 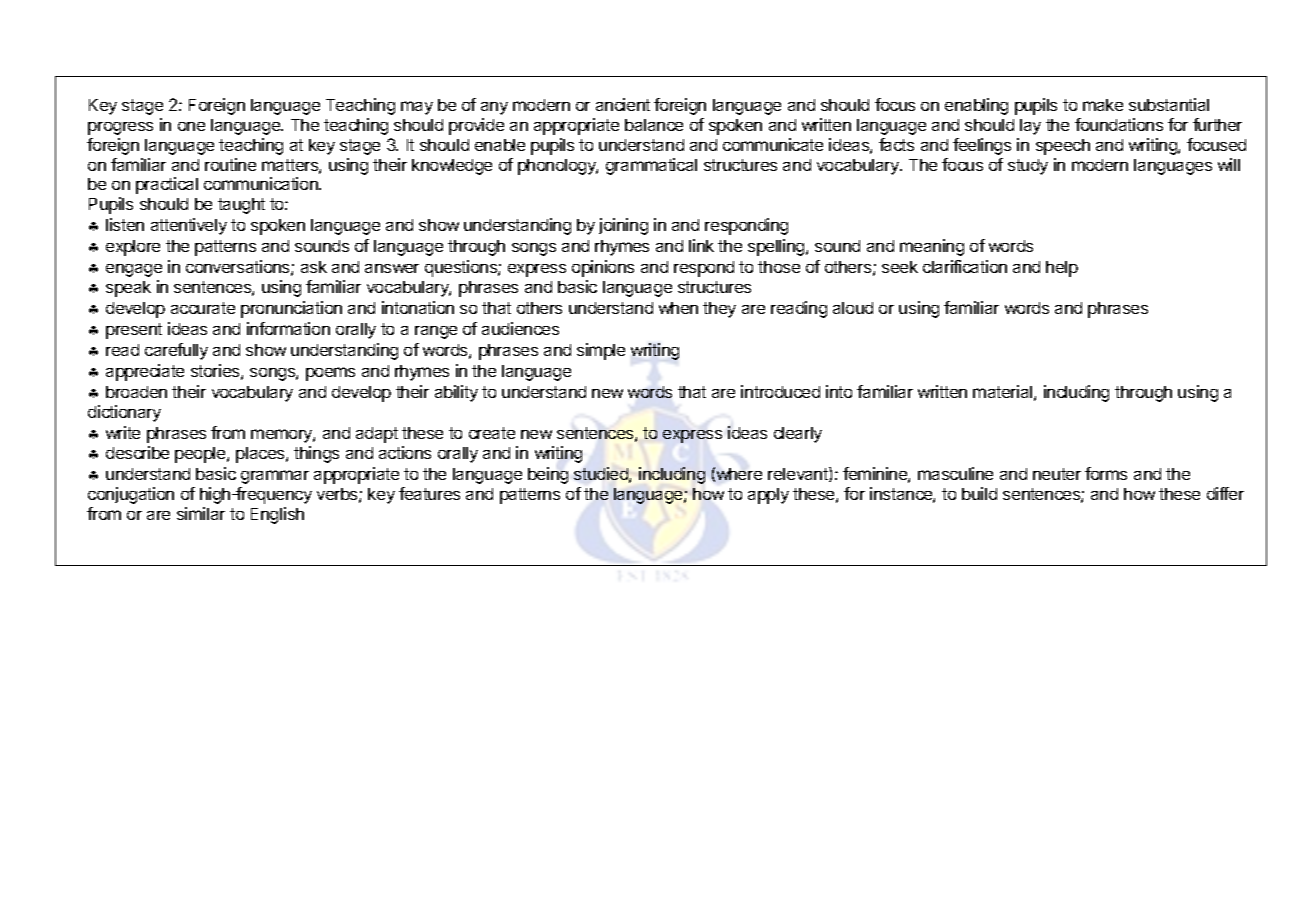 I want to click on grammatical, so click(x=651, y=166).
